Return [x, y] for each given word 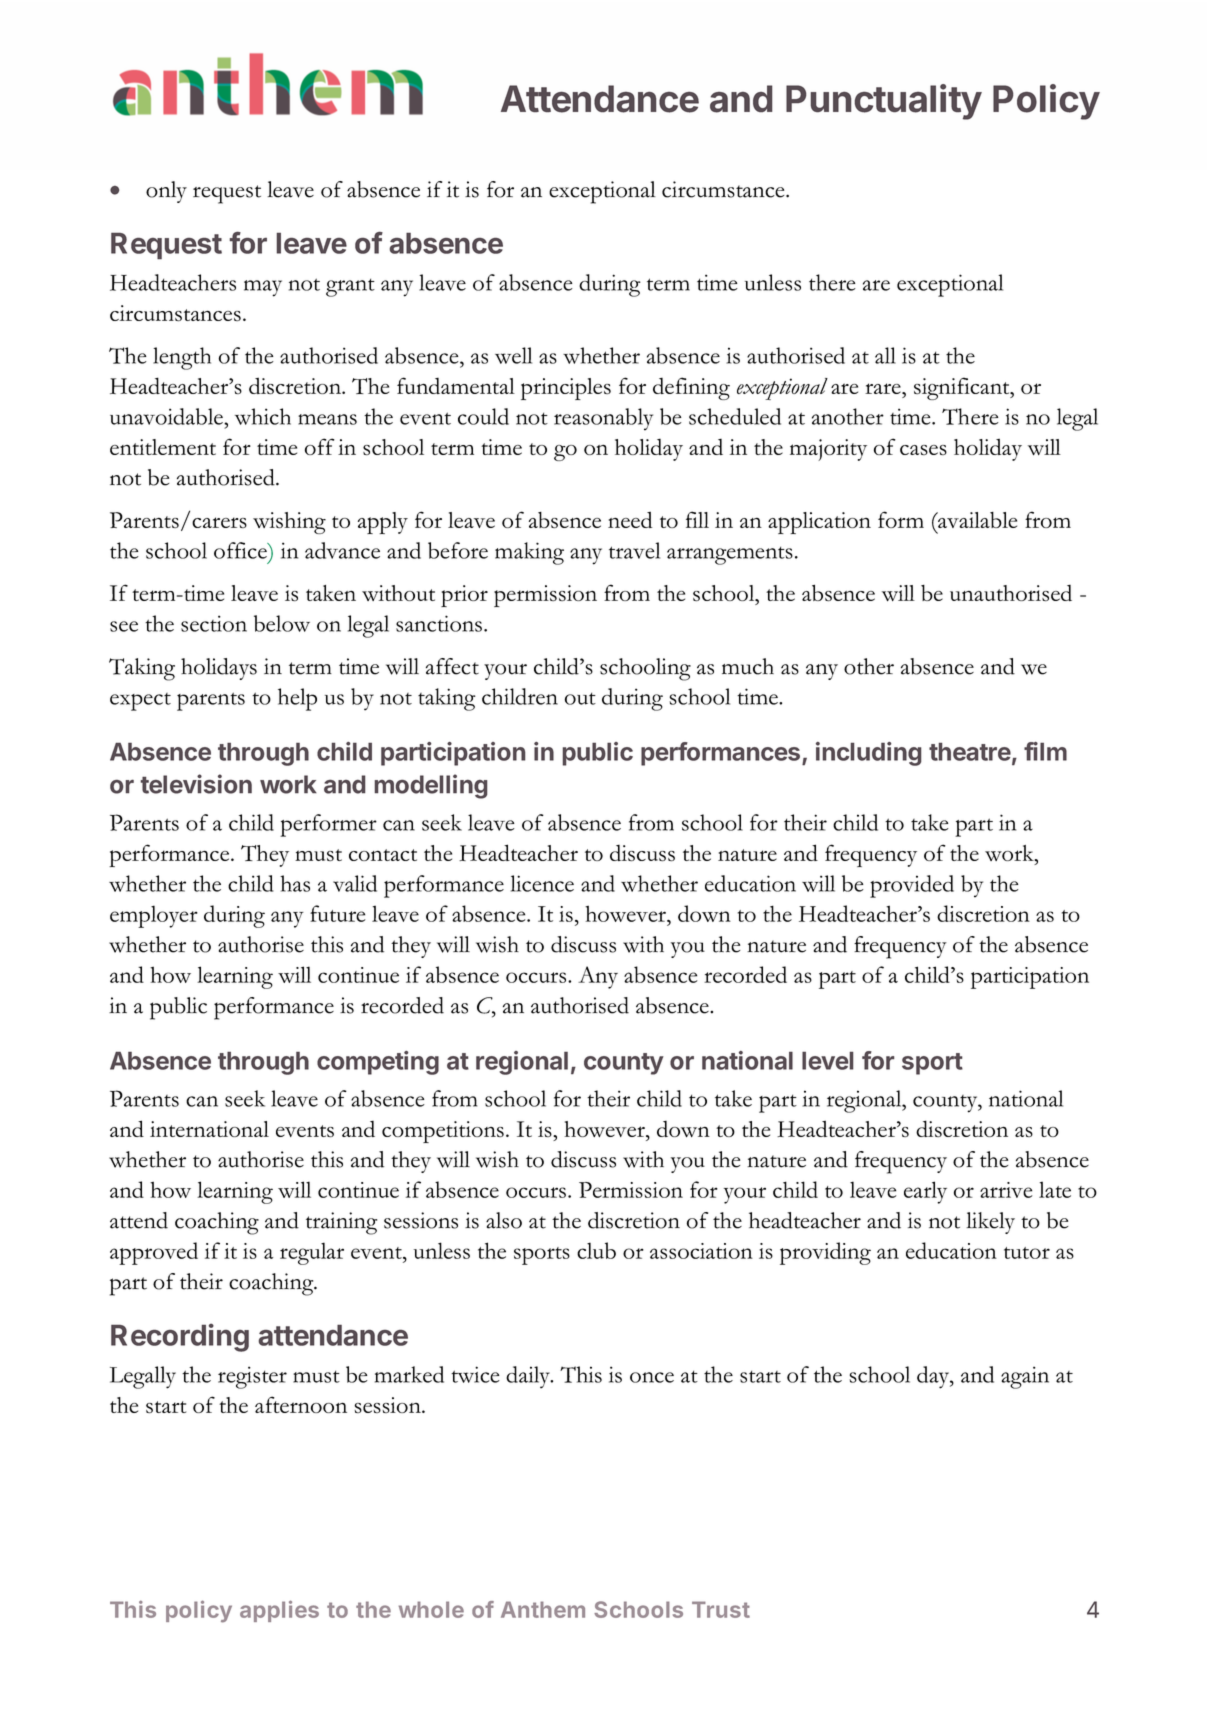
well [513, 355]
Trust [721, 1609]
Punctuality [884, 102]
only [166, 192]
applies [279, 1611]
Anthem [543, 1609]
